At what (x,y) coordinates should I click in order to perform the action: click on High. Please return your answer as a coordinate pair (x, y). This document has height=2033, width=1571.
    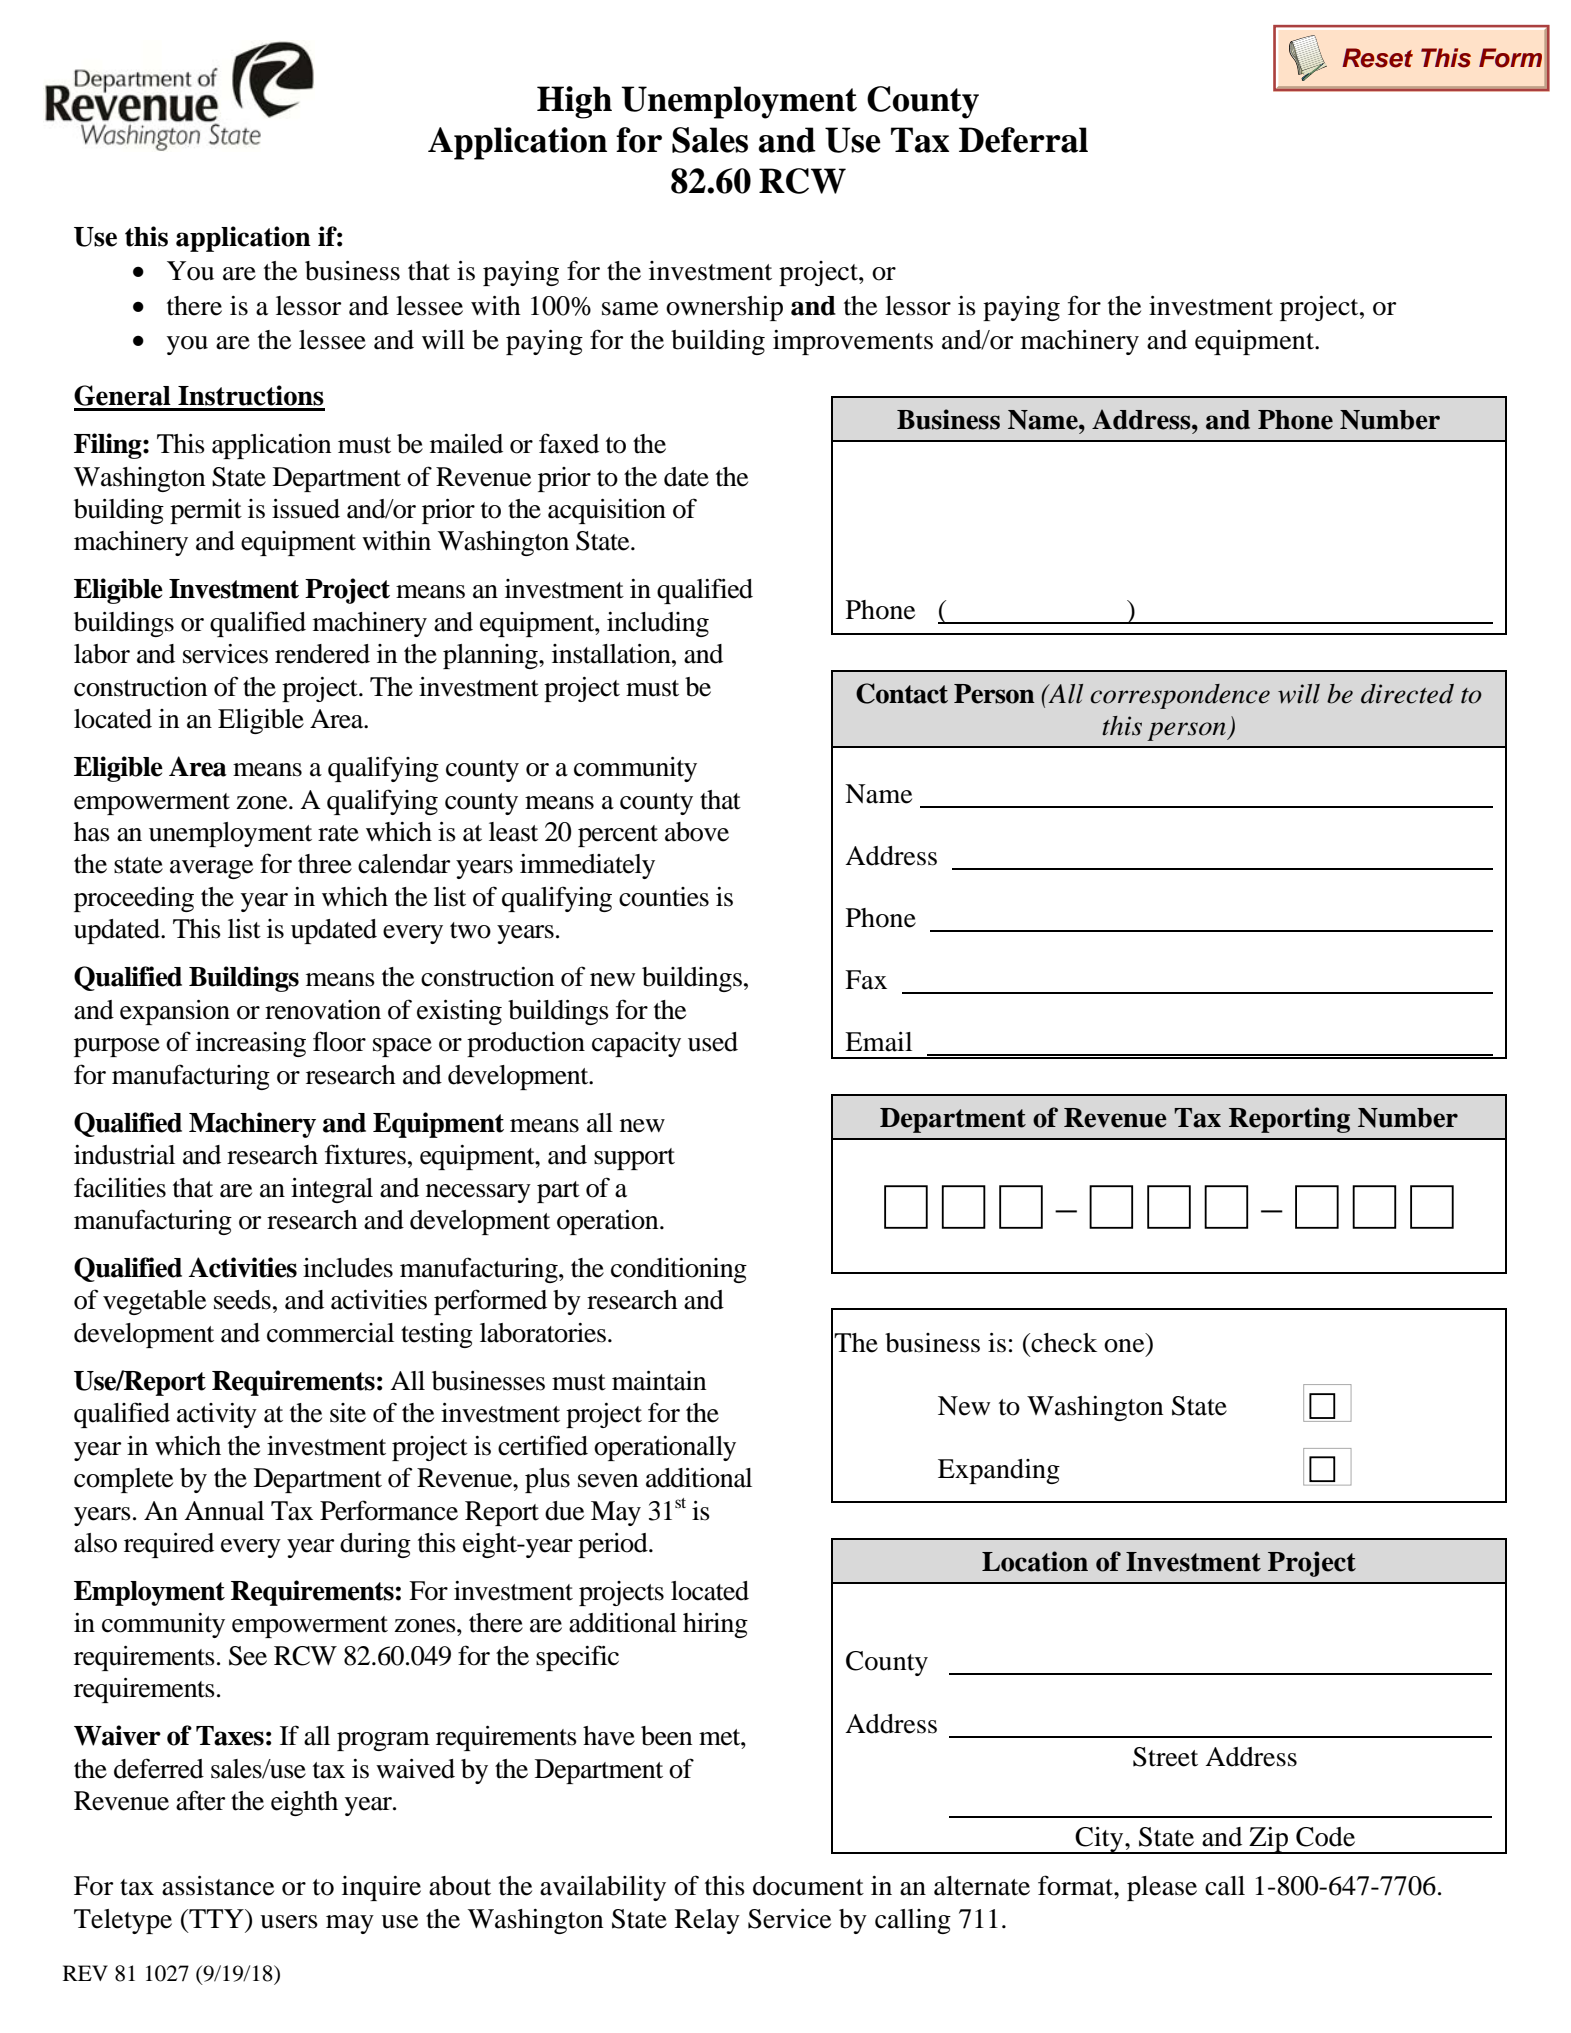
    Looking at the image, I should click on (574, 102).
